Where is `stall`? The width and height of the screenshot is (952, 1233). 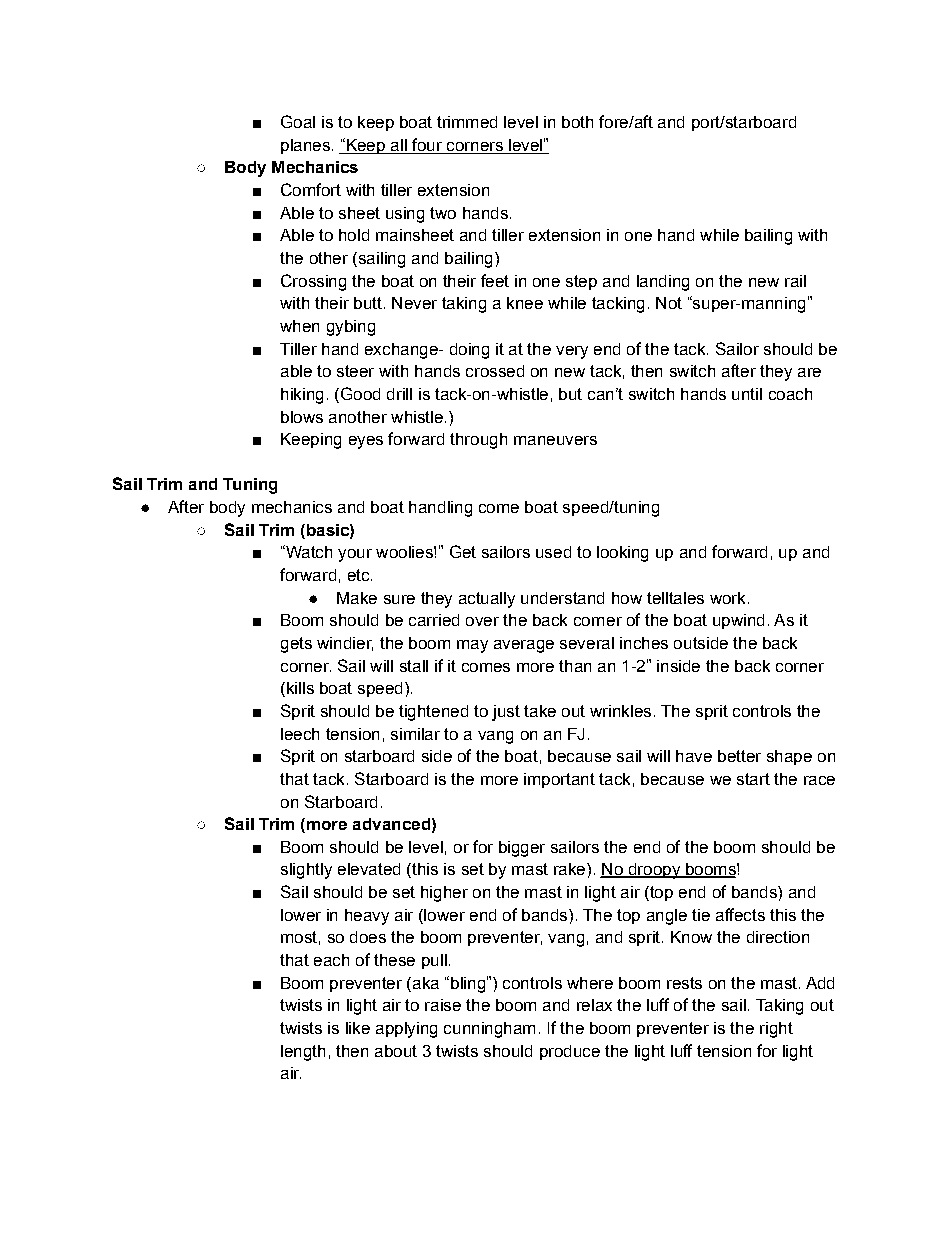
stall is located at coordinates (414, 666).
